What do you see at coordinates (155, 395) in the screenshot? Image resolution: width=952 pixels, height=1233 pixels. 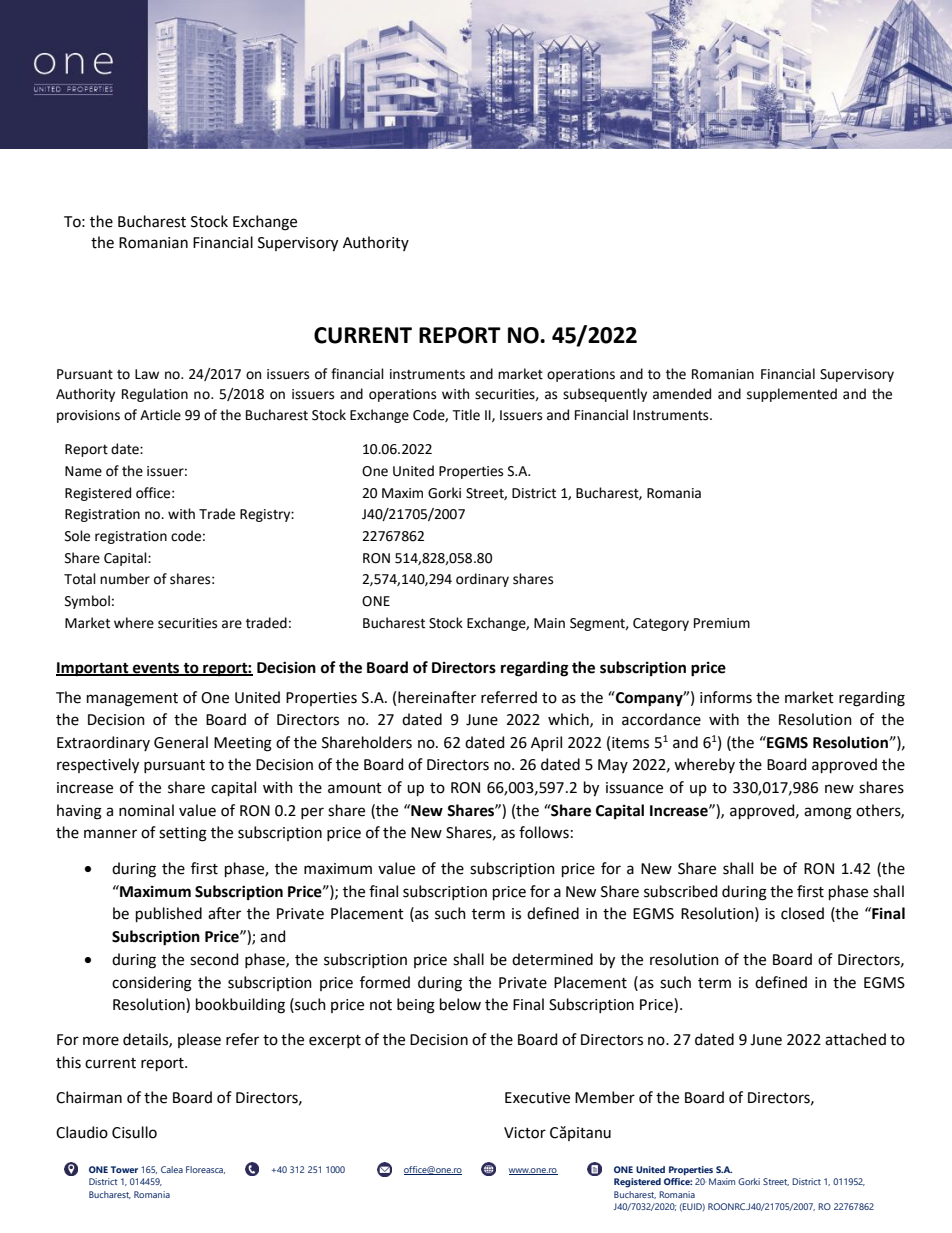 I see `Regulation` at bounding box center [155, 395].
